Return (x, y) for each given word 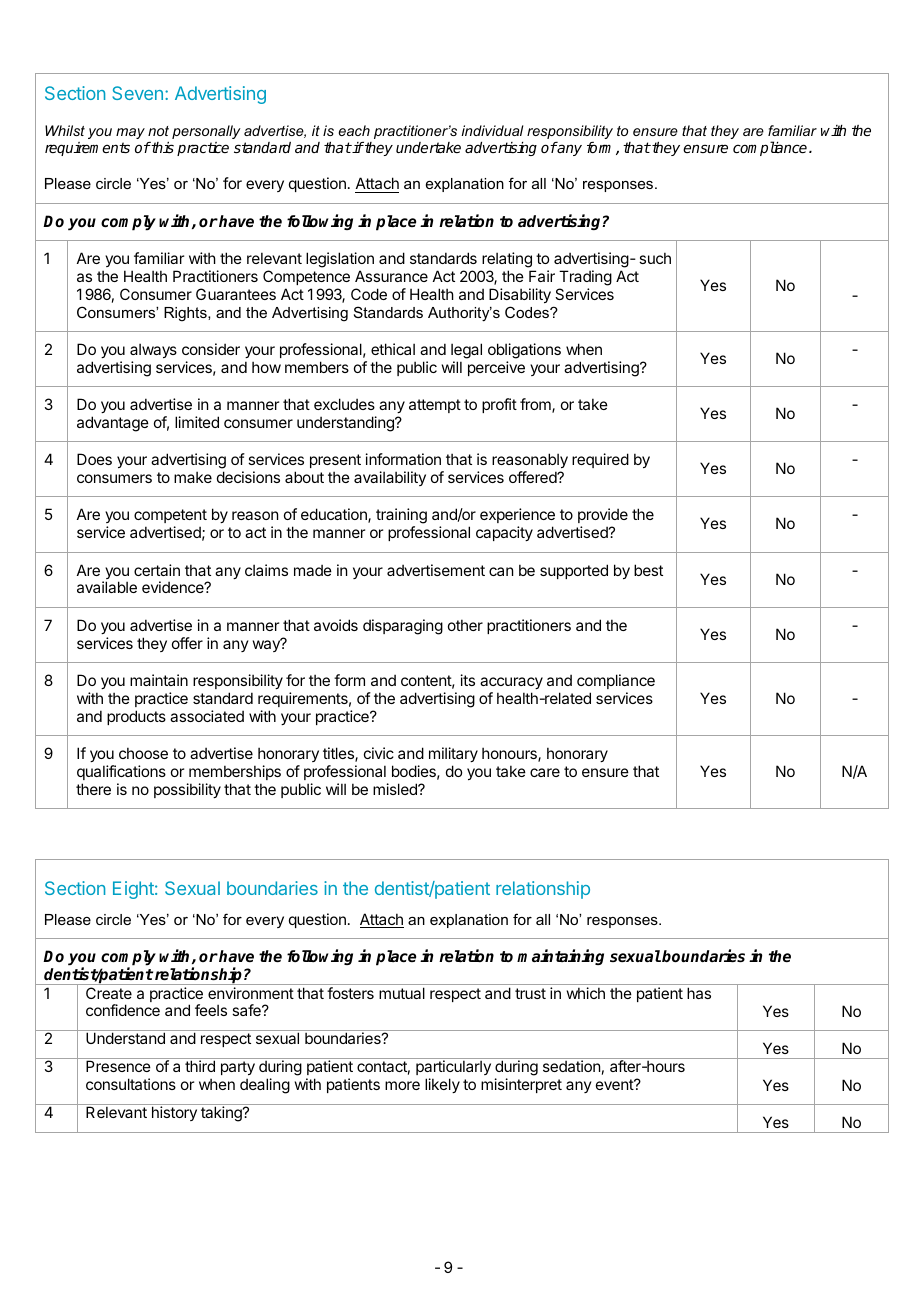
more (402, 1085)
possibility (187, 790)
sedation (571, 1066)
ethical (393, 349)
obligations (524, 351)
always (153, 350)
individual (492, 130)
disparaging (403, 627)
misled (396, 789)
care (545, 772)
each (354, 130)
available (107, 587)
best (648, 570)
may (130, 133)
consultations (131, 1084)
